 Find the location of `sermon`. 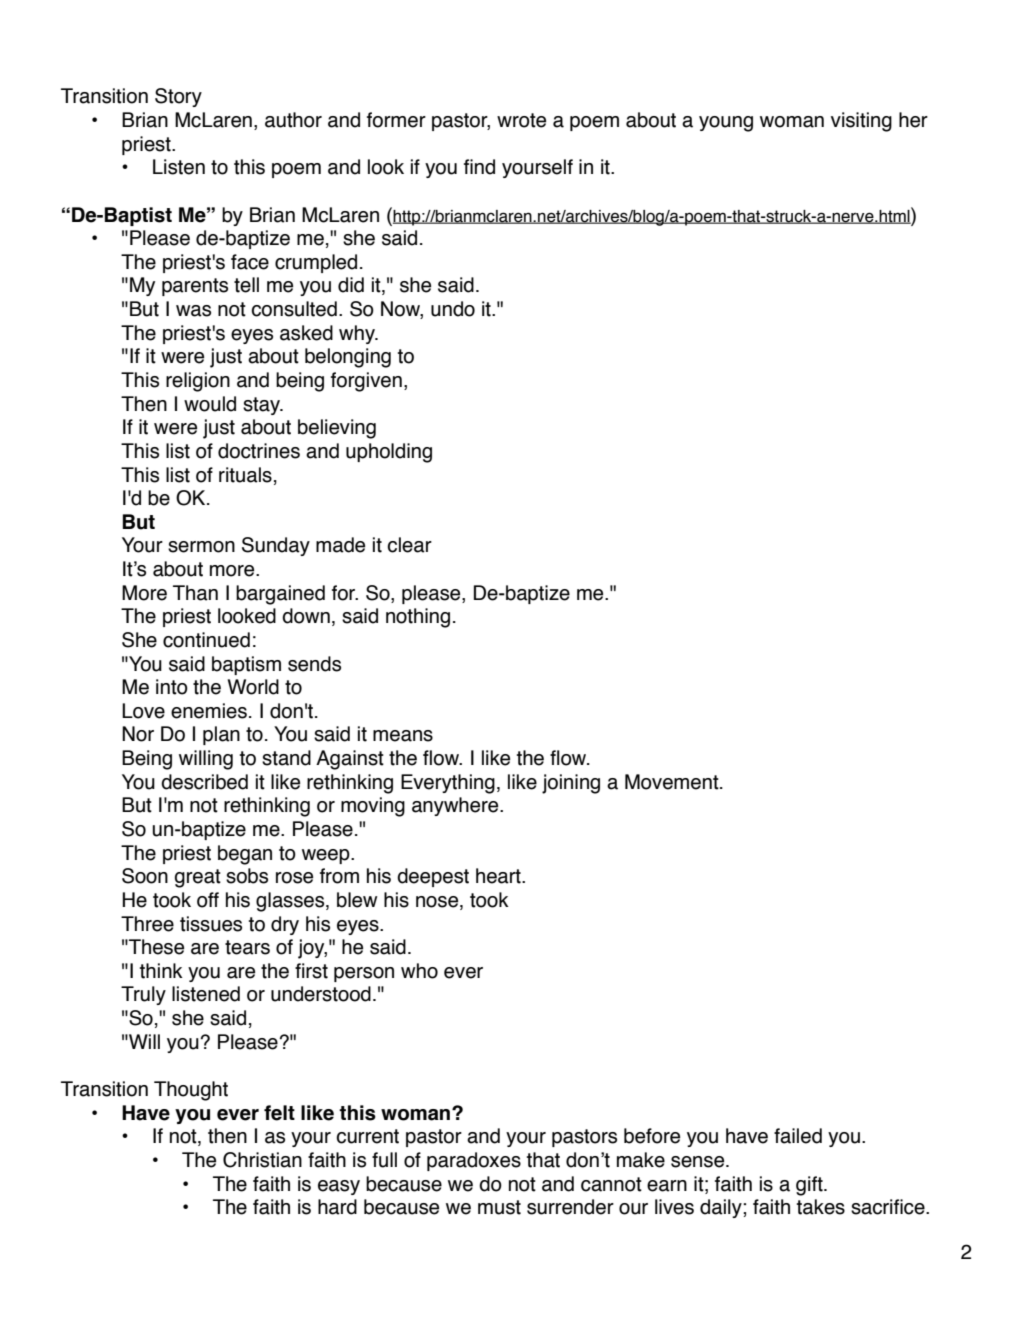

sermon is located at coordinates (201, 547).
